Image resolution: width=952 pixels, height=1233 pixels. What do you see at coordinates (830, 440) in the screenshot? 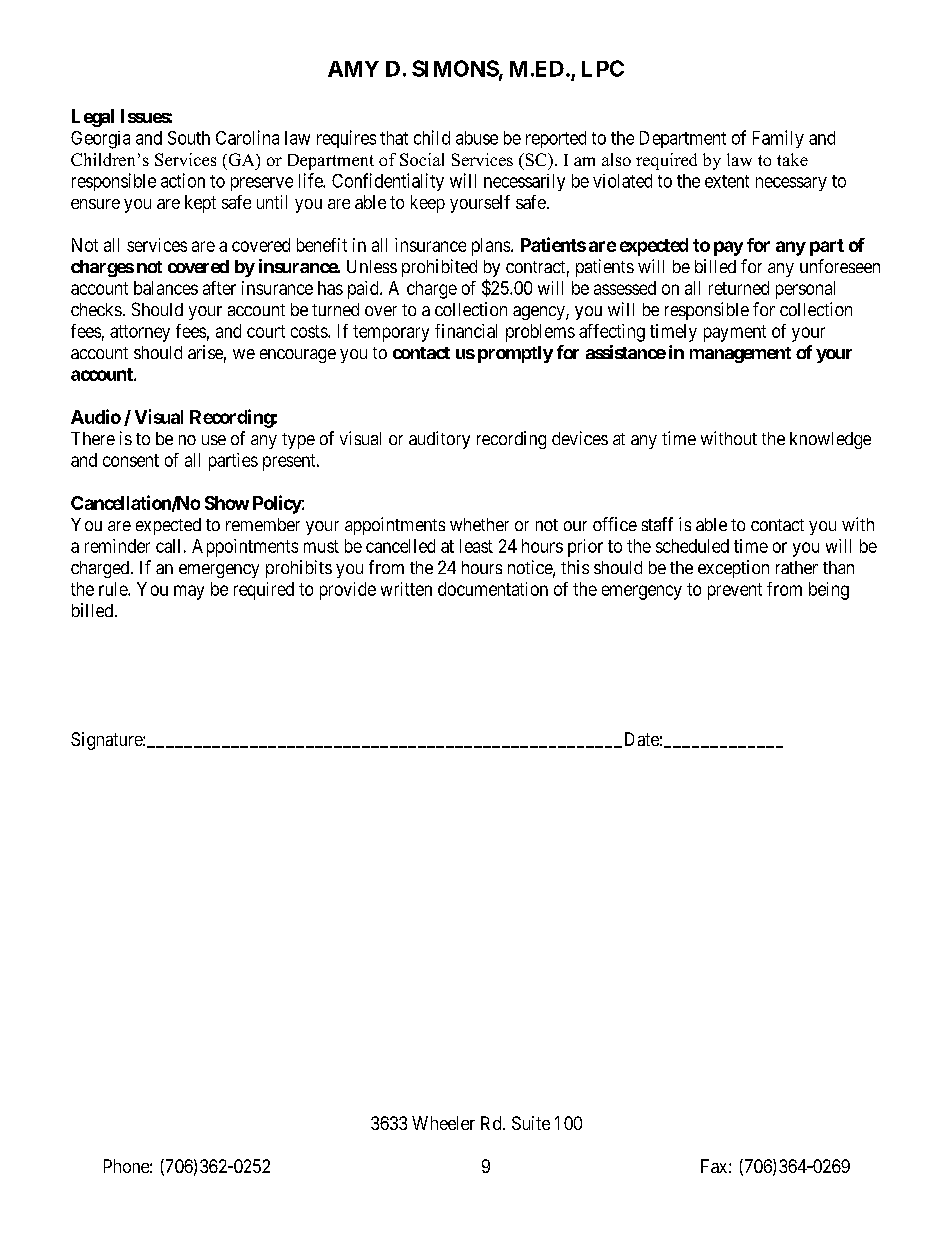
I see `knowledge` at bounding box center [830, 440].
